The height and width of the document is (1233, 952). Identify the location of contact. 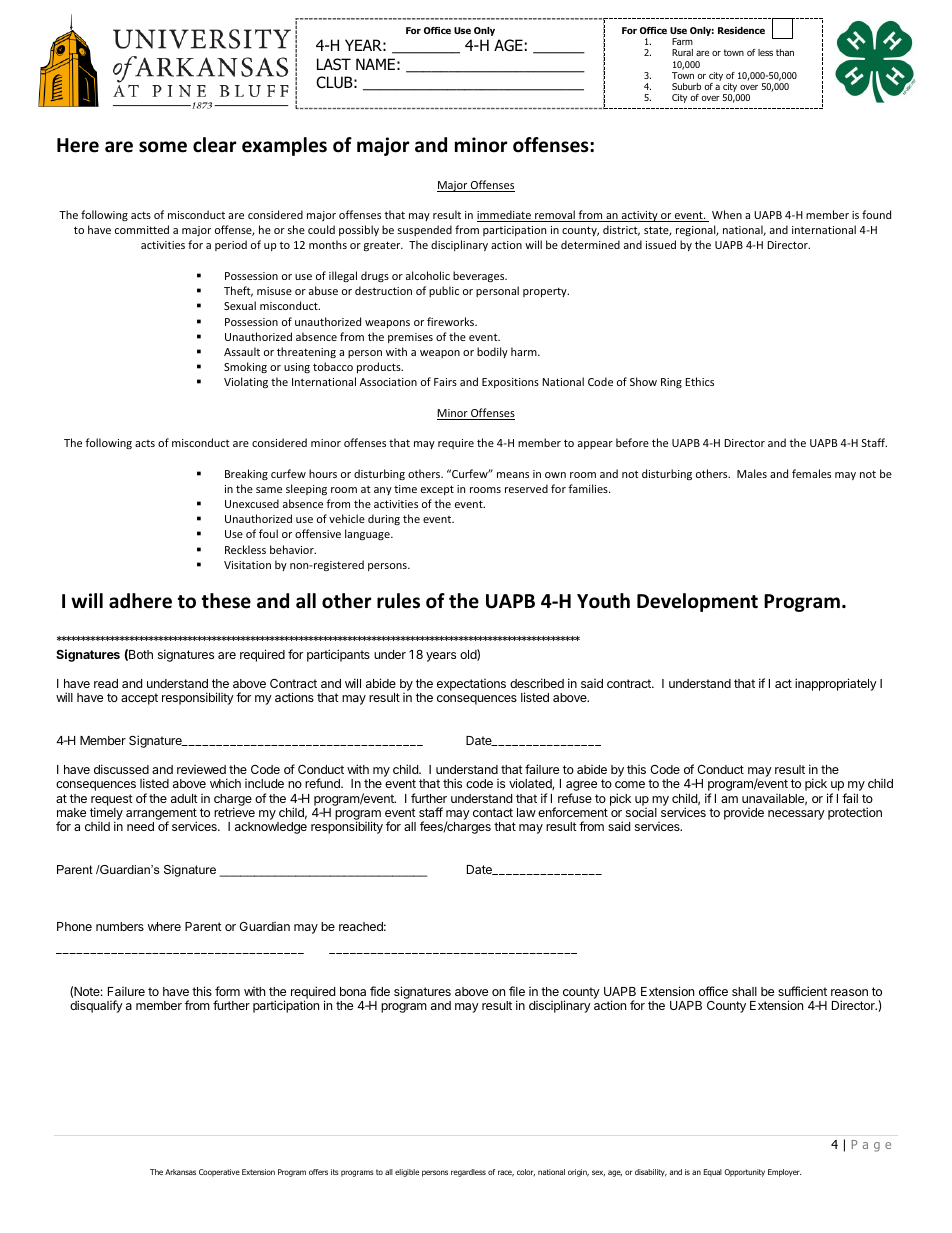
(493, 812).
